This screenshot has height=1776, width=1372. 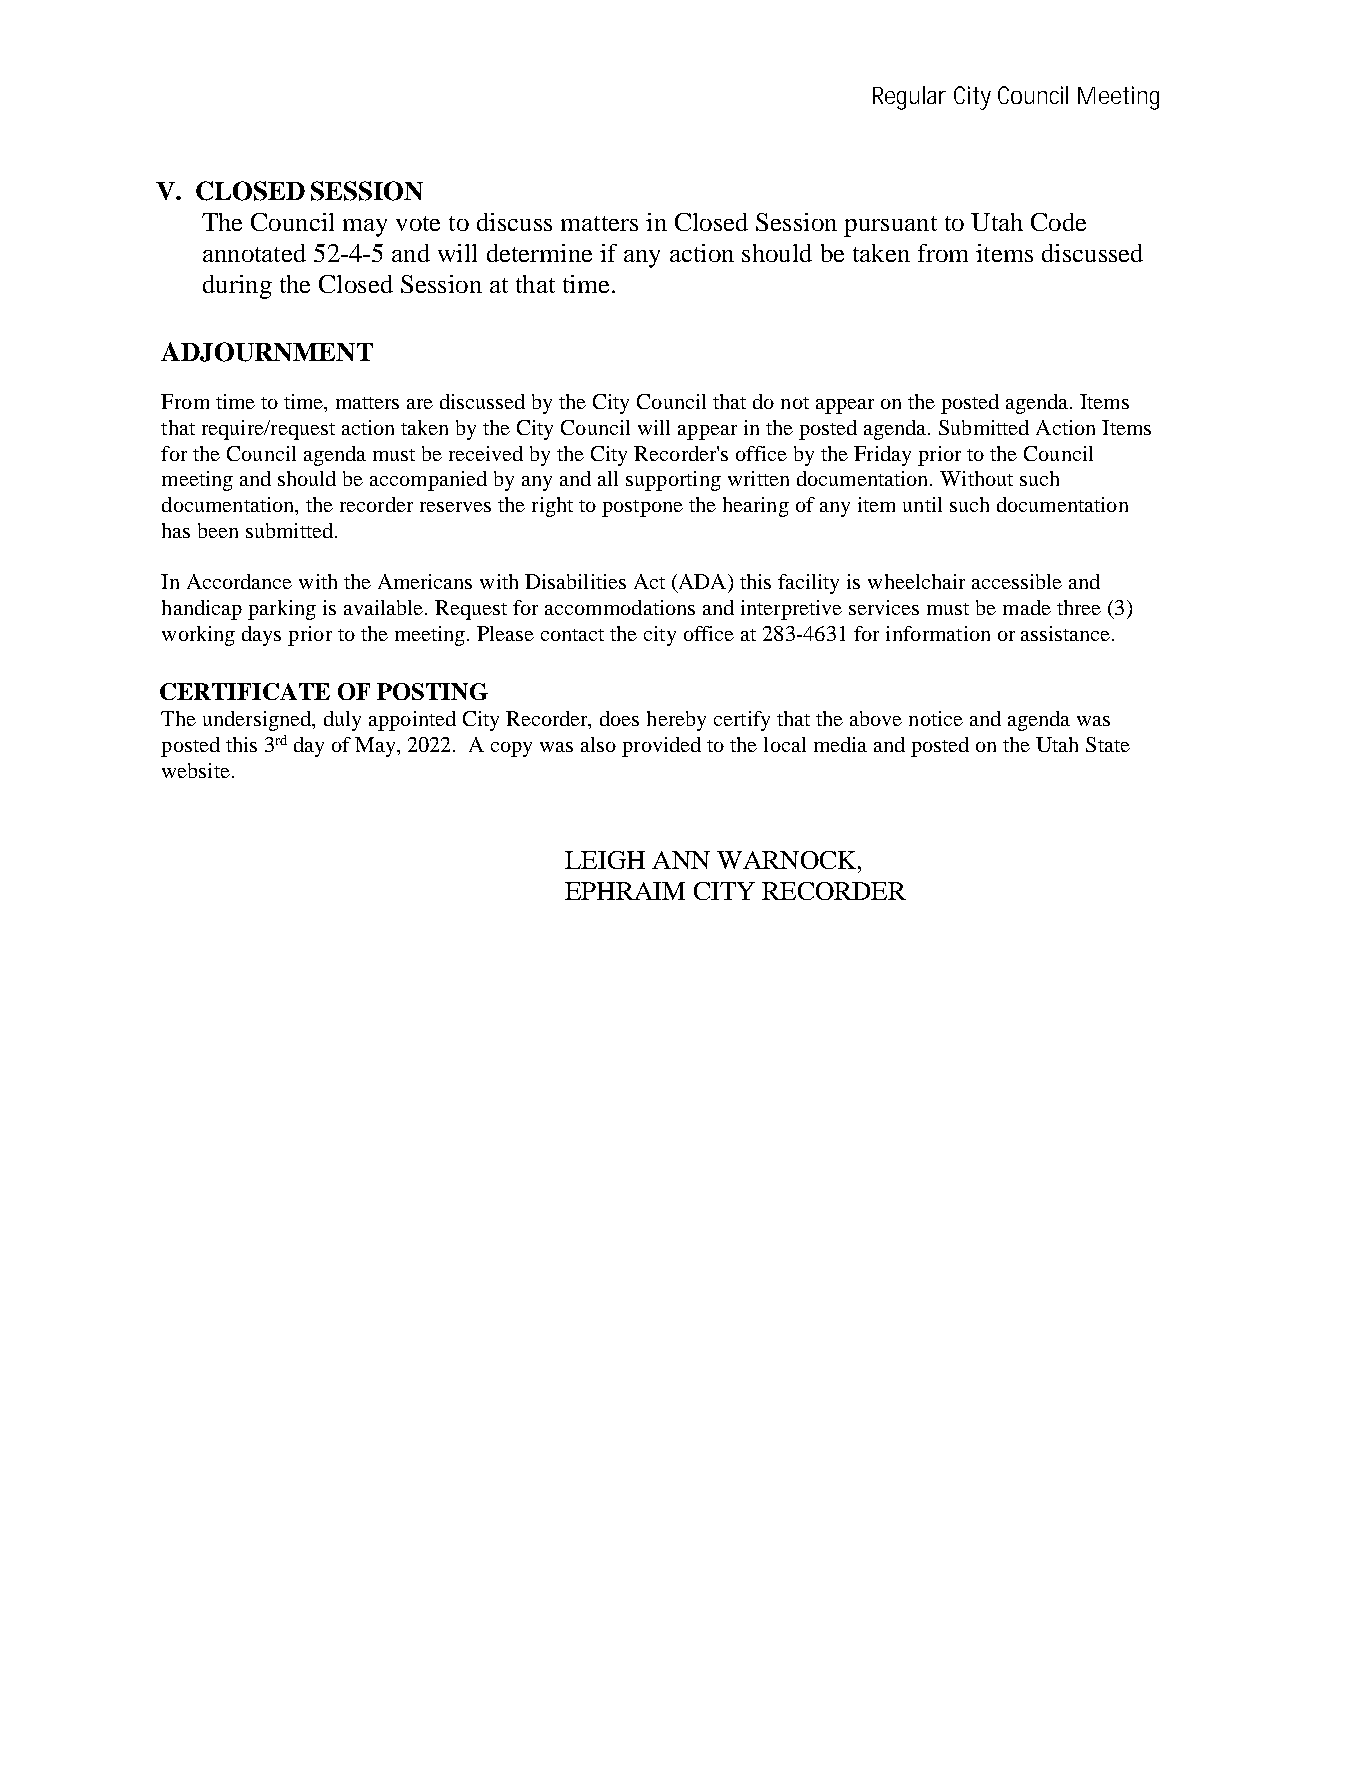 What do you see at coordinates (239, 581) in the screenshot?
I see `Accordance` at bounding box center [239, 581].
